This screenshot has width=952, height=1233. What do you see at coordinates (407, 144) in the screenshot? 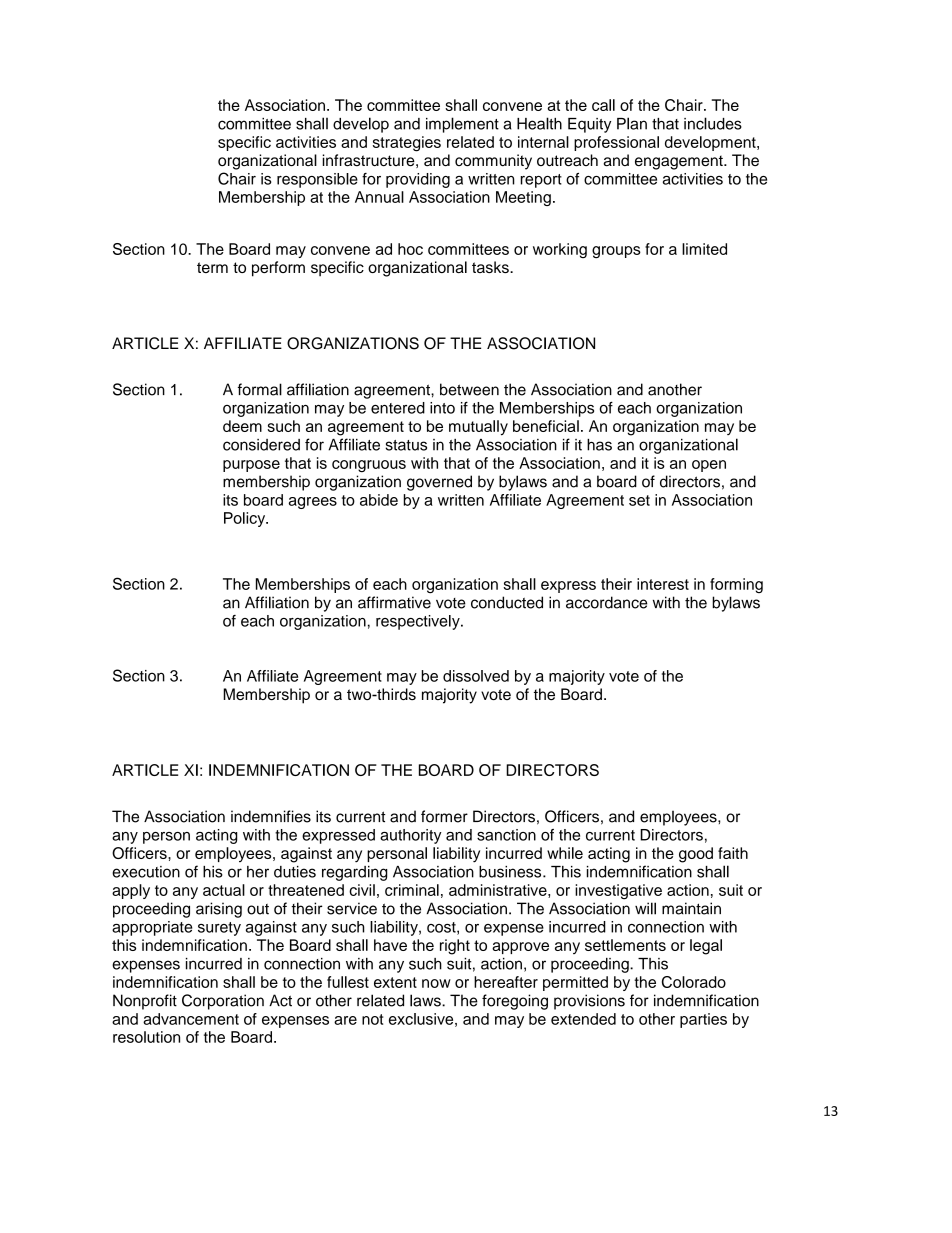
I see `strategies` at bounding box center [407, 144].
